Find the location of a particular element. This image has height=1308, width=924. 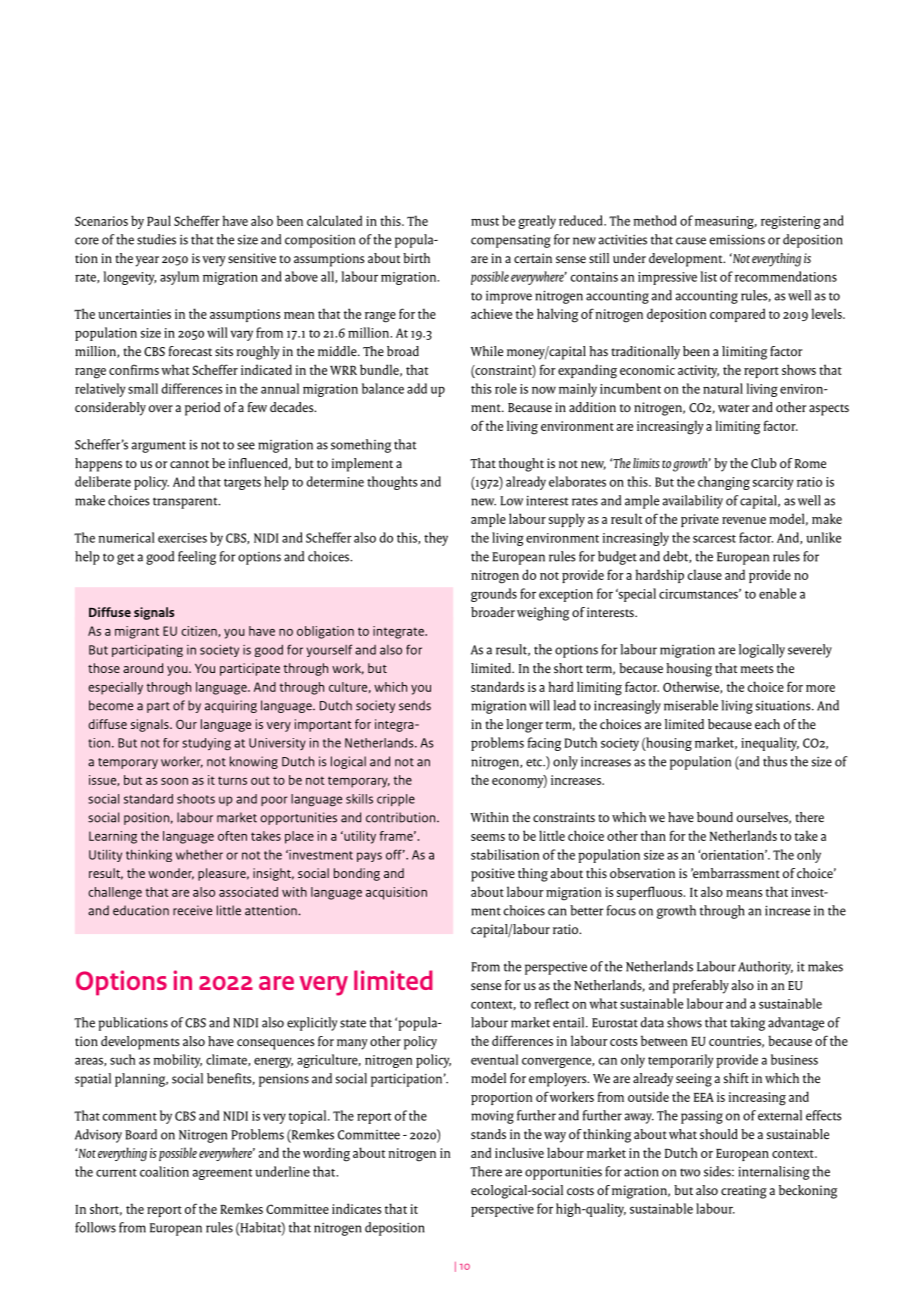

positive is located at coordinates (493, 875).
